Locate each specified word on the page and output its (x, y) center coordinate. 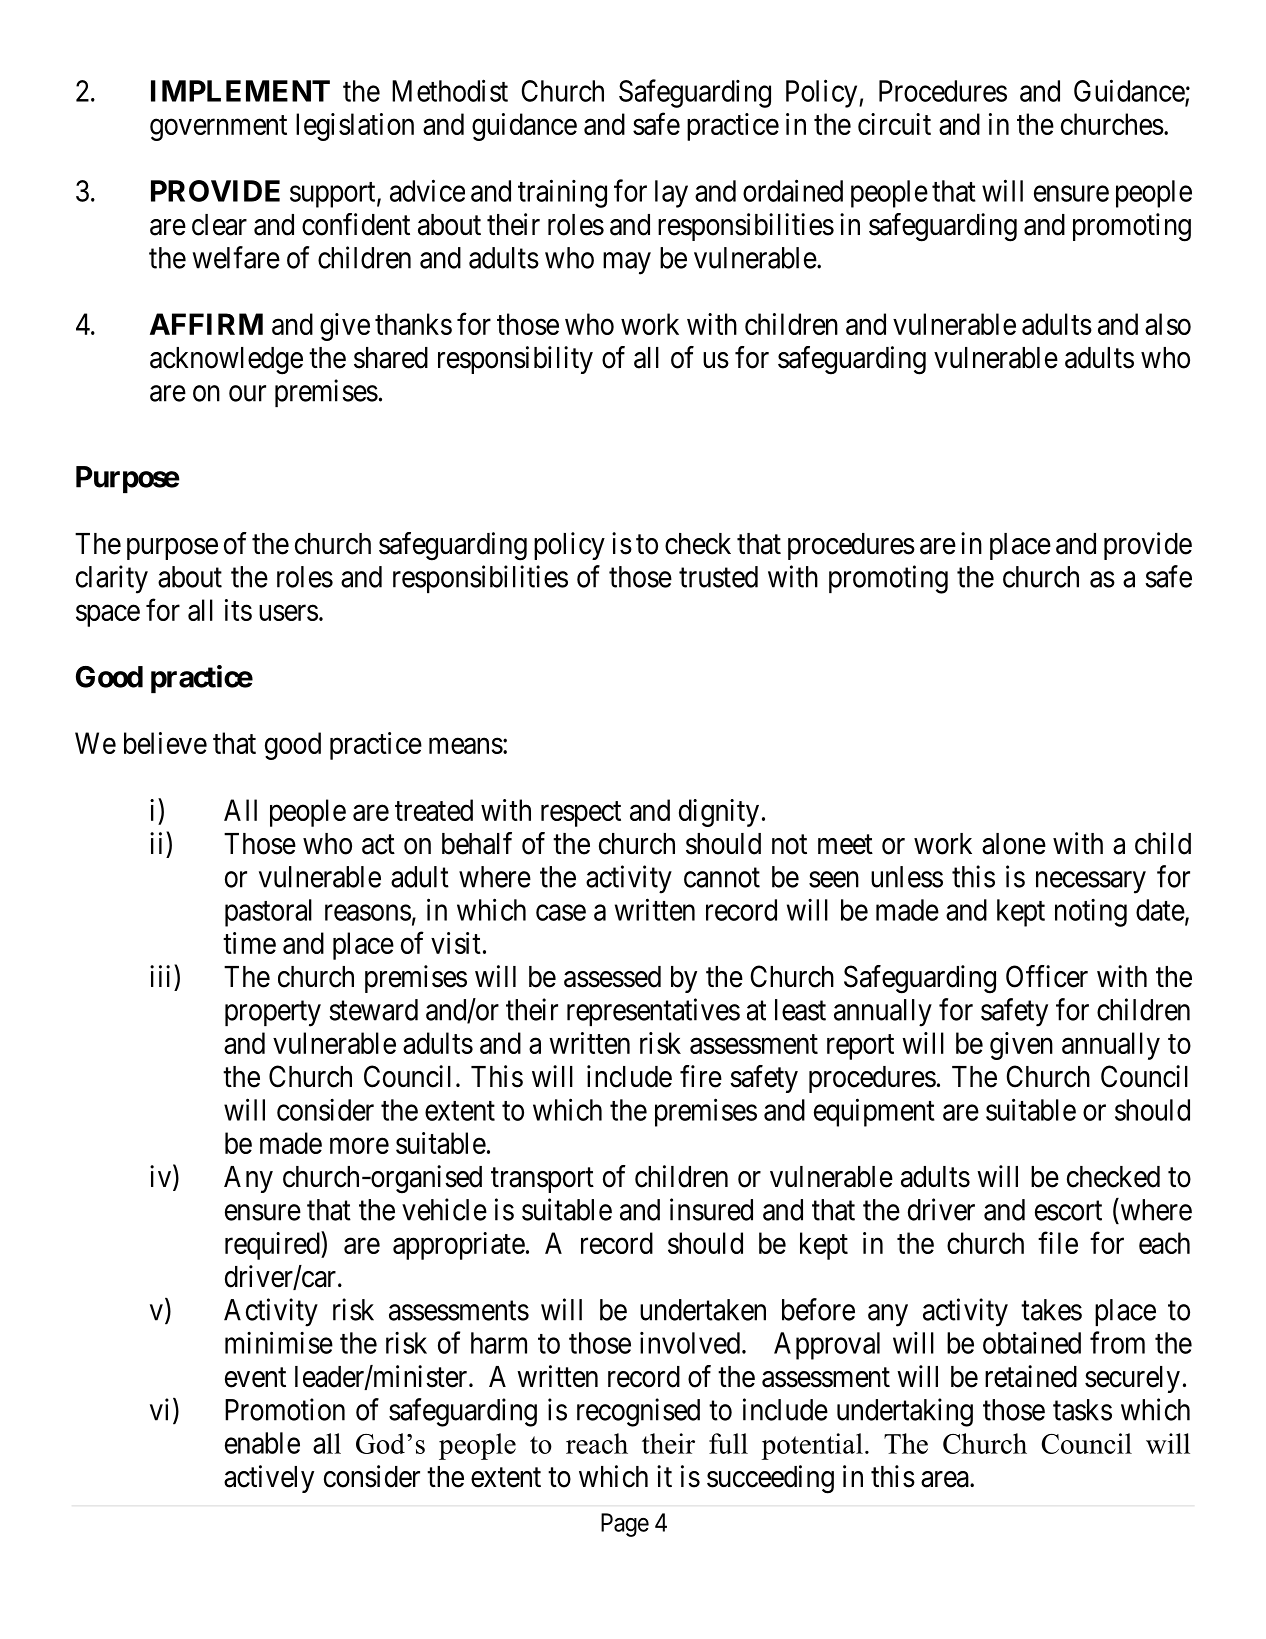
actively (269, 1479)
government (218, 128)
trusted (718, 577)
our (247, 394)
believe (165, 743)
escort (1068, 1211)
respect (581, 814)
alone (1014, 844)
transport (542, 1180)
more (359, 1146)
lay (671, 194)
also (1168, 324)
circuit (894, 124)
